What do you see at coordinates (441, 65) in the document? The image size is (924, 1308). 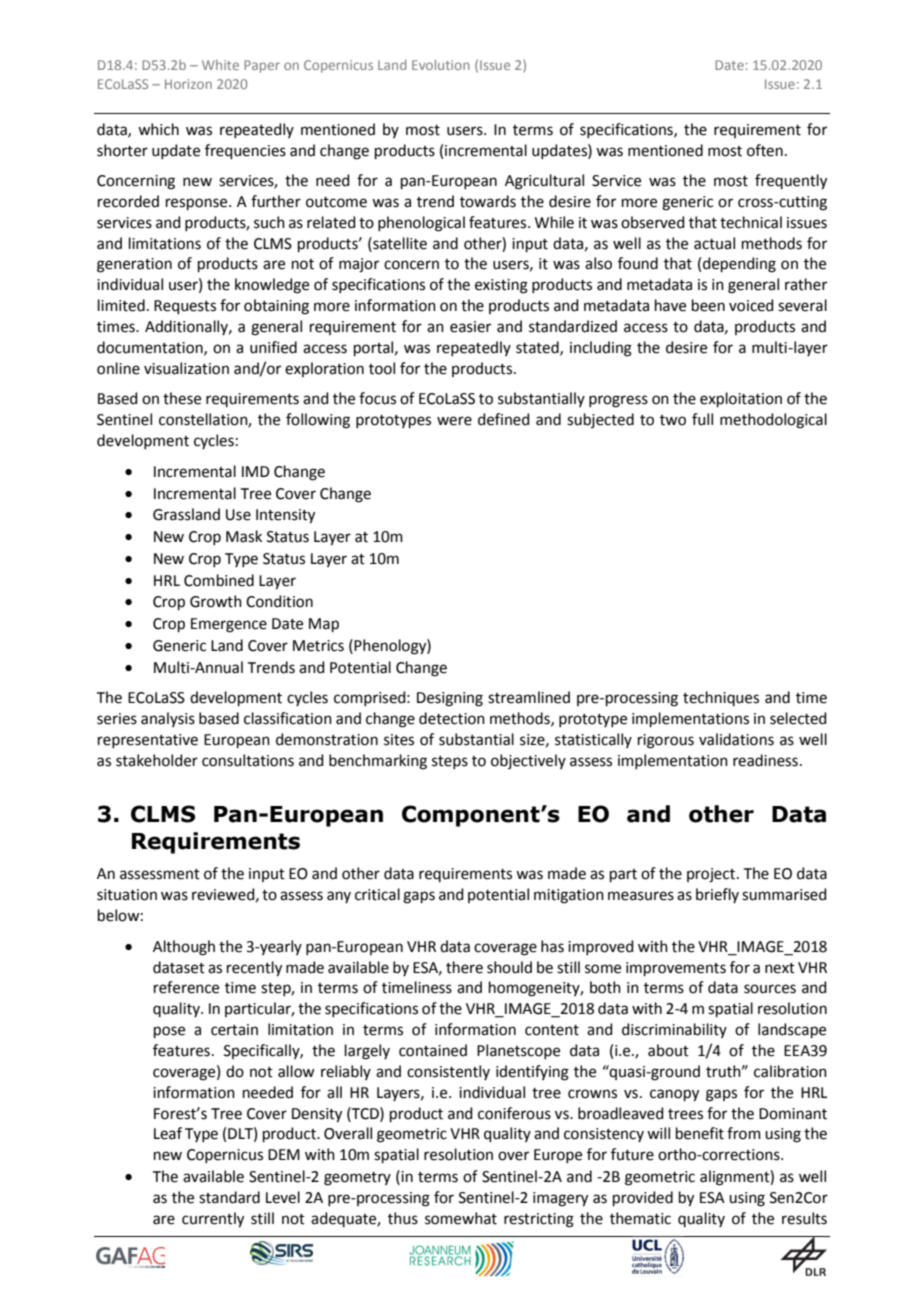 I see `Evolution` at bounding box center [441, 65].
